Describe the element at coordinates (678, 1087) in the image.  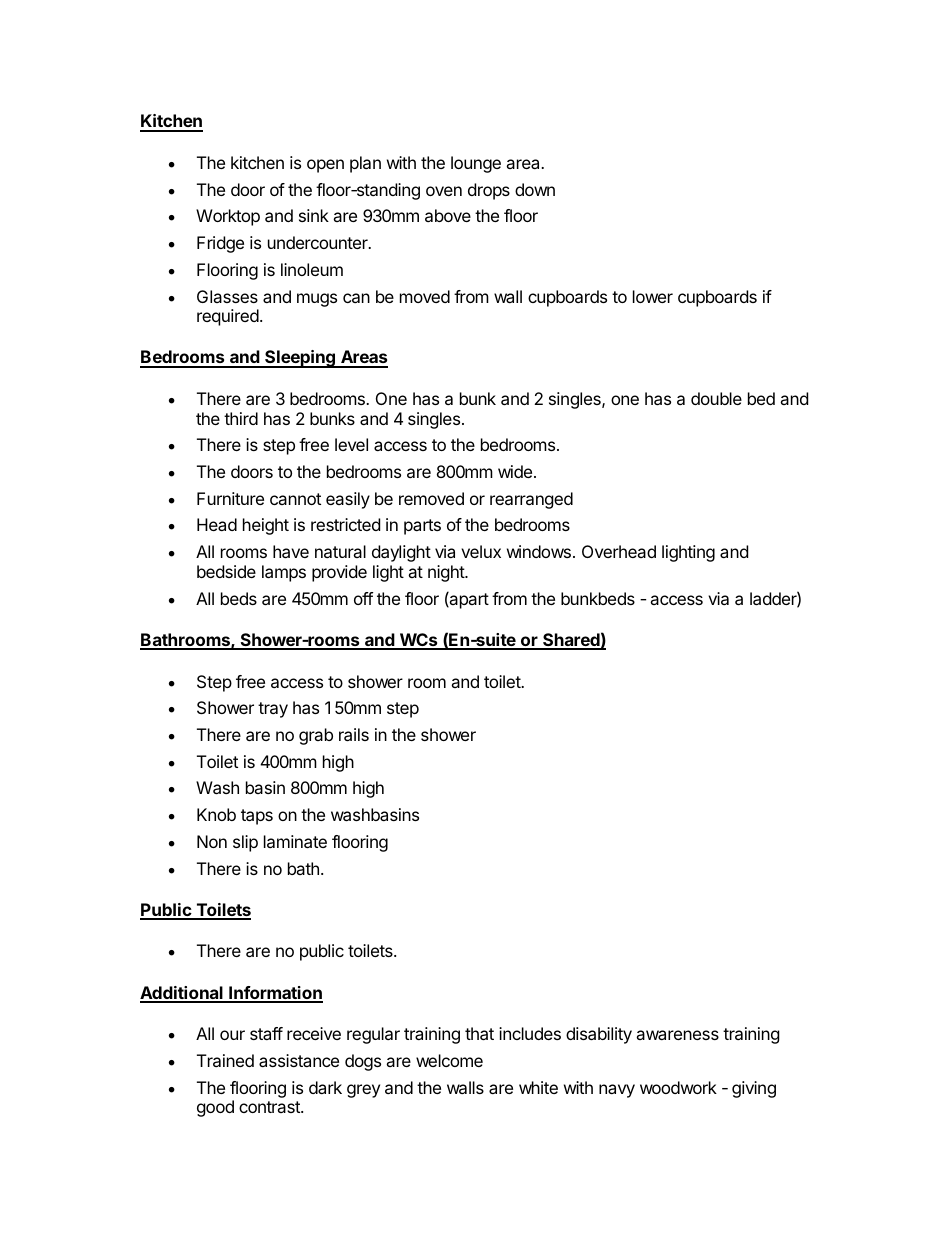
I see `woodwork` at that location.
